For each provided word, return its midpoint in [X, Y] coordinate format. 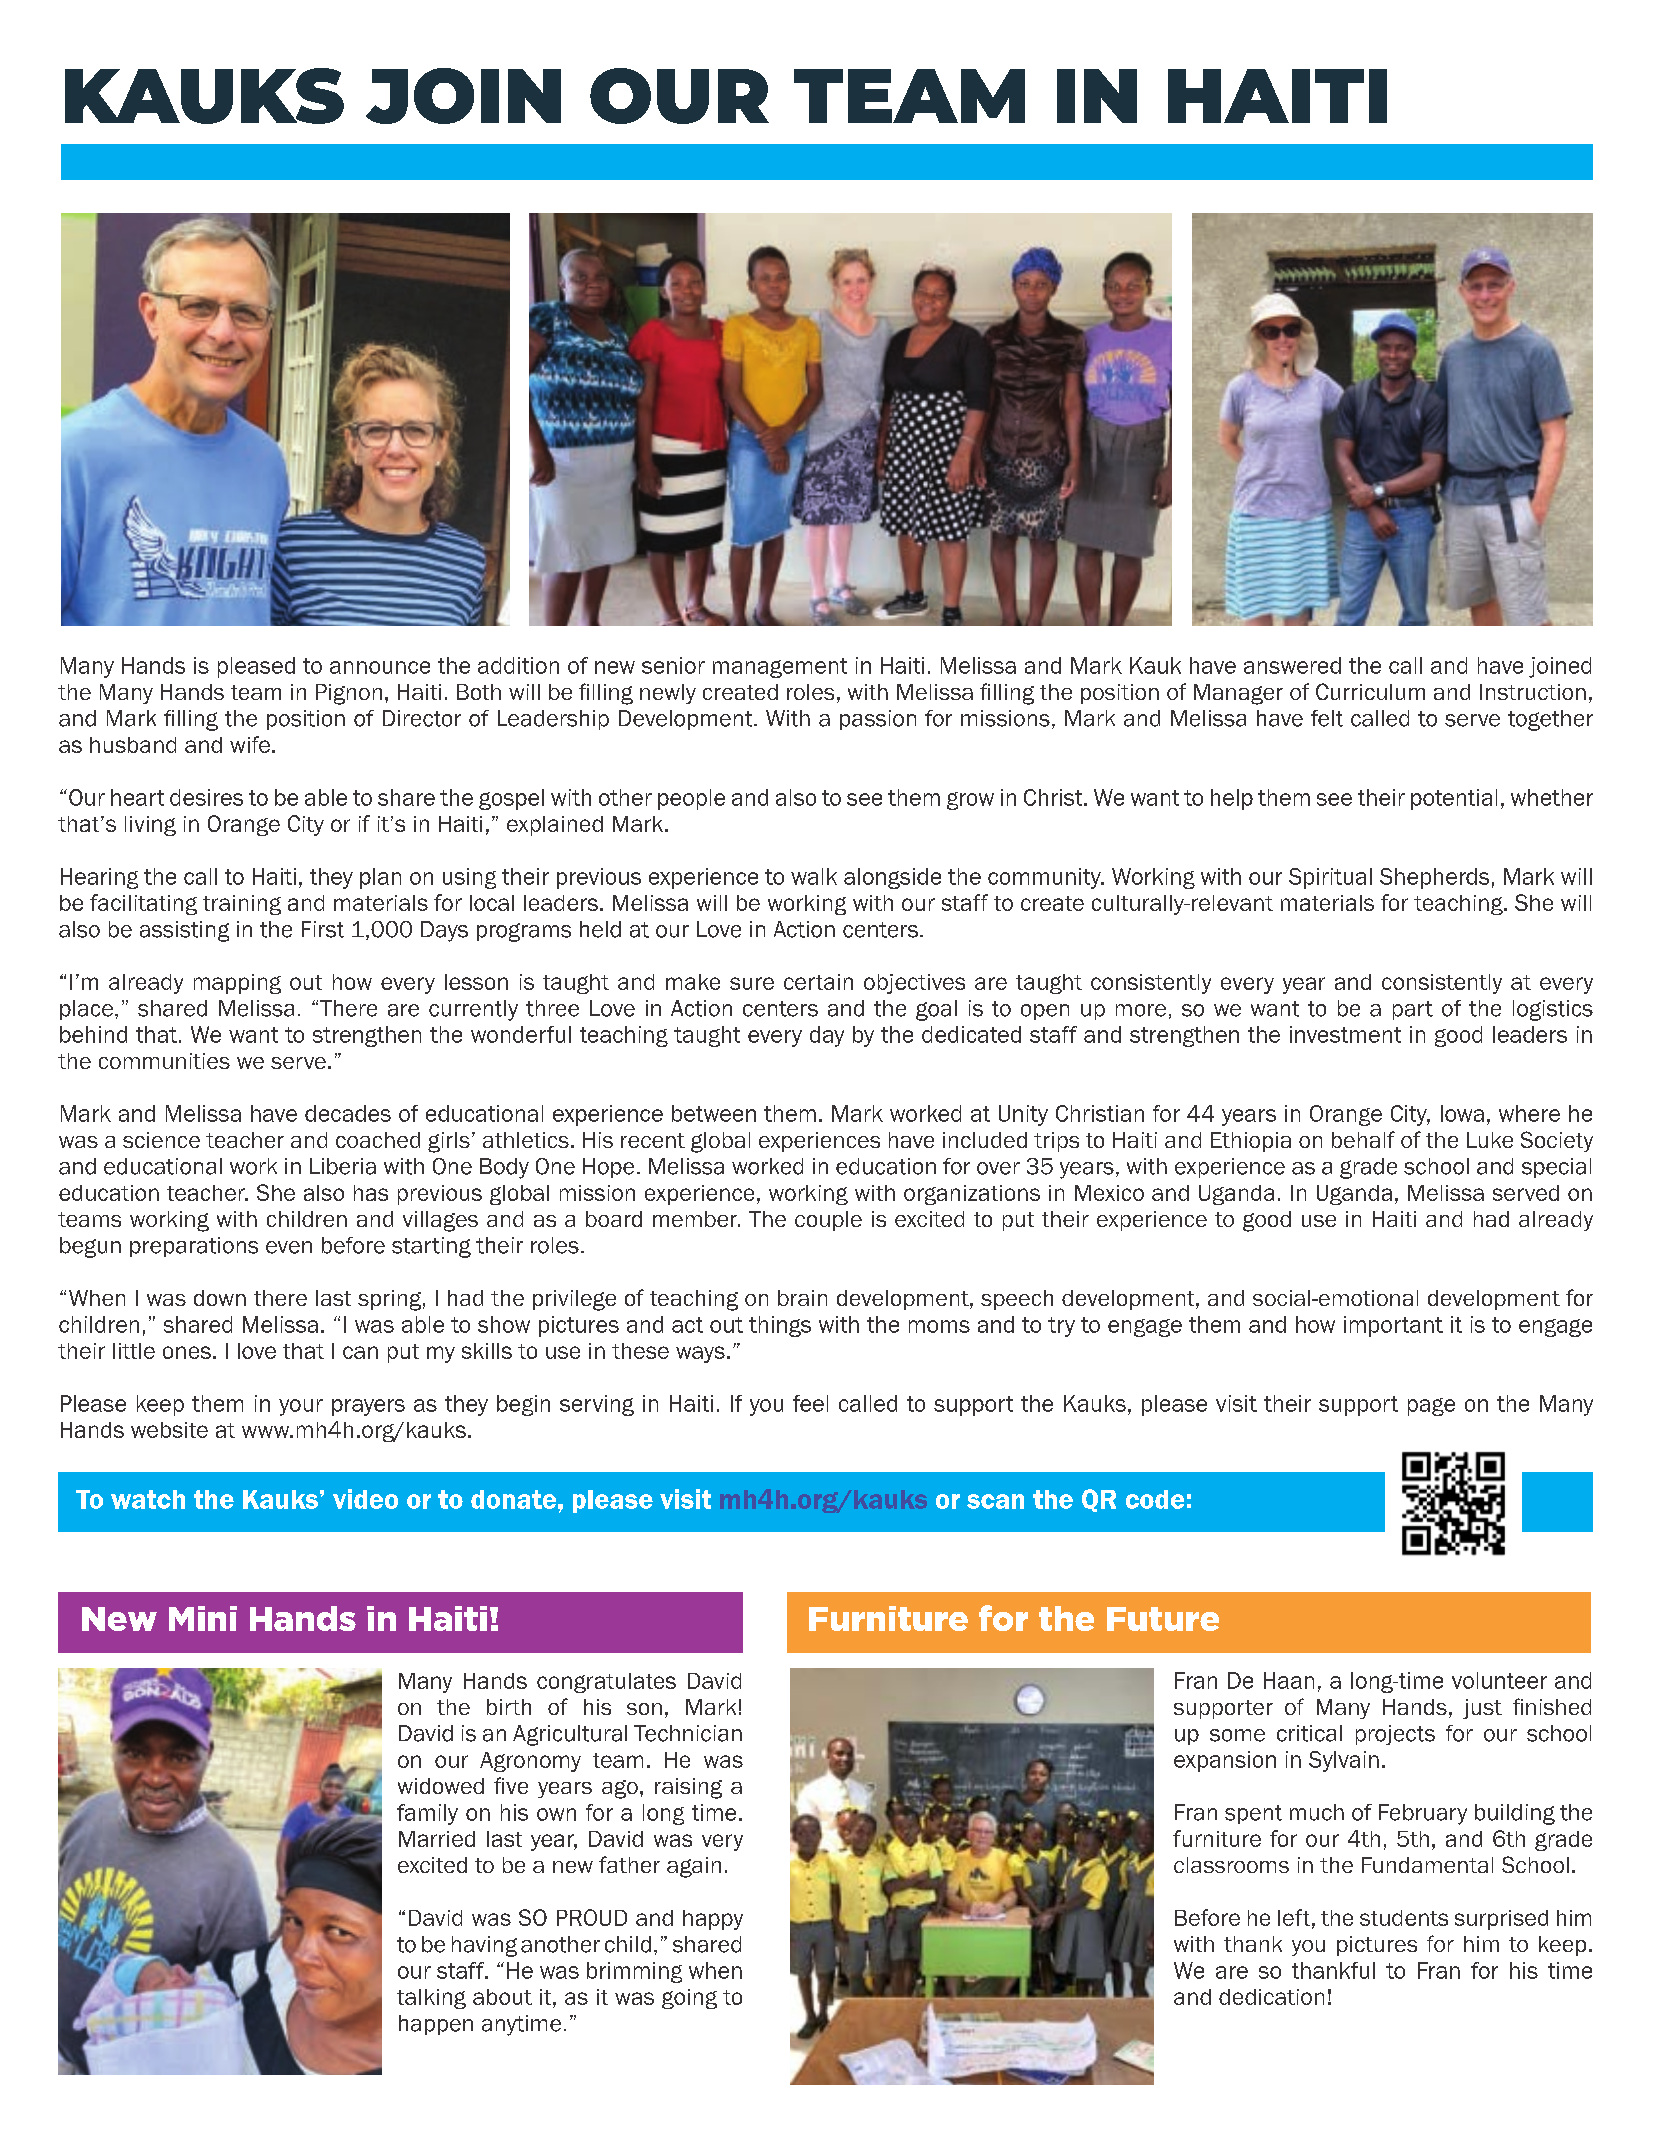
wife [250, 744]
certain [818, 982]
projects [1395, 1735]
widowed [441, 1786]
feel [810, 1403]
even [289, 1247]
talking [431, 1999]
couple [828, 1221]
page [1431, 1407]
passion [878, 720]
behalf [1363, 1139]
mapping [237, 984]
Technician [688, 1733]
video [365, 1499]
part [1413, 1010]
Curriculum [1370, 691]
